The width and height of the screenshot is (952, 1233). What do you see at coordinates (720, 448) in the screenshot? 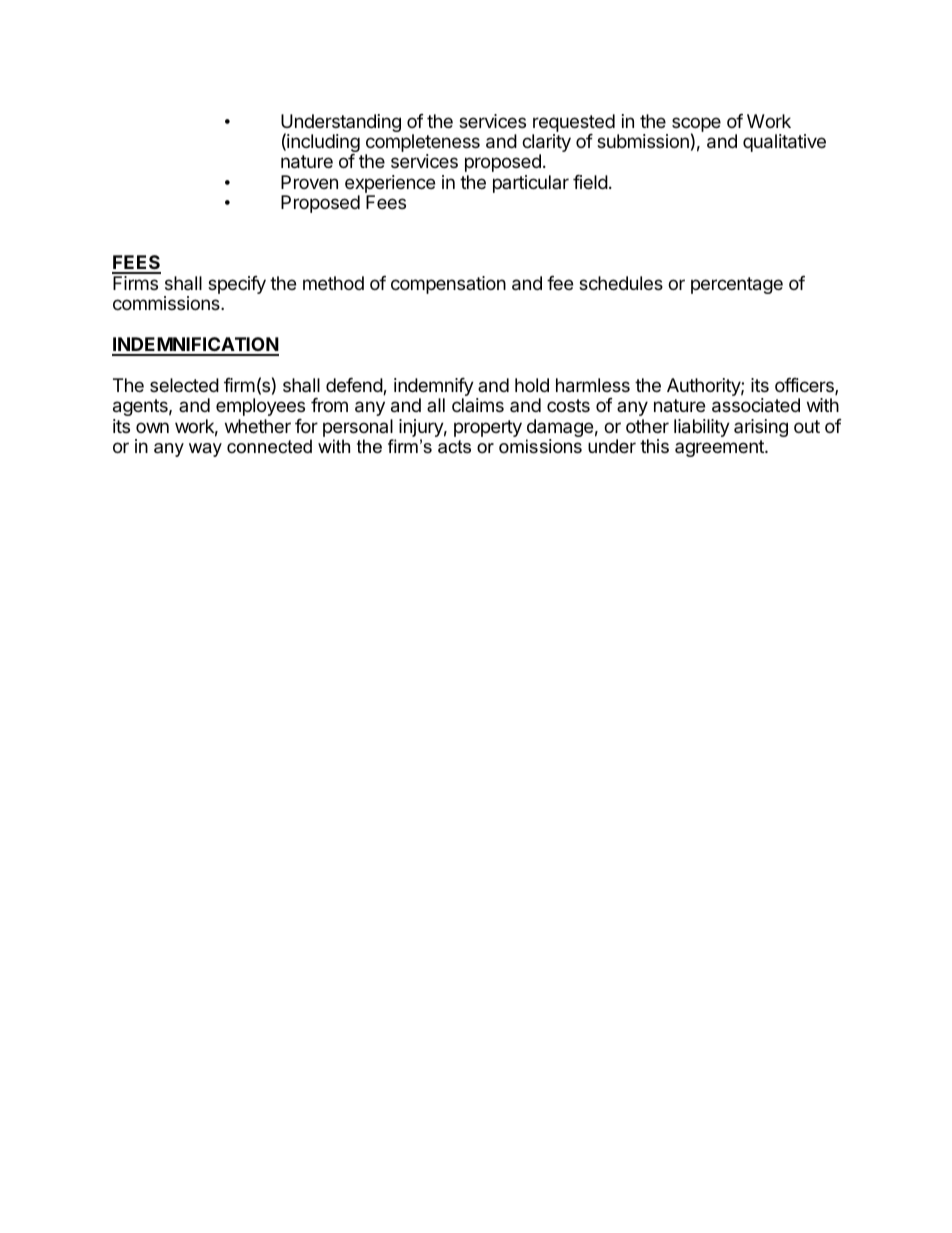
I see `agreement` at bounding box center [720, 448].
